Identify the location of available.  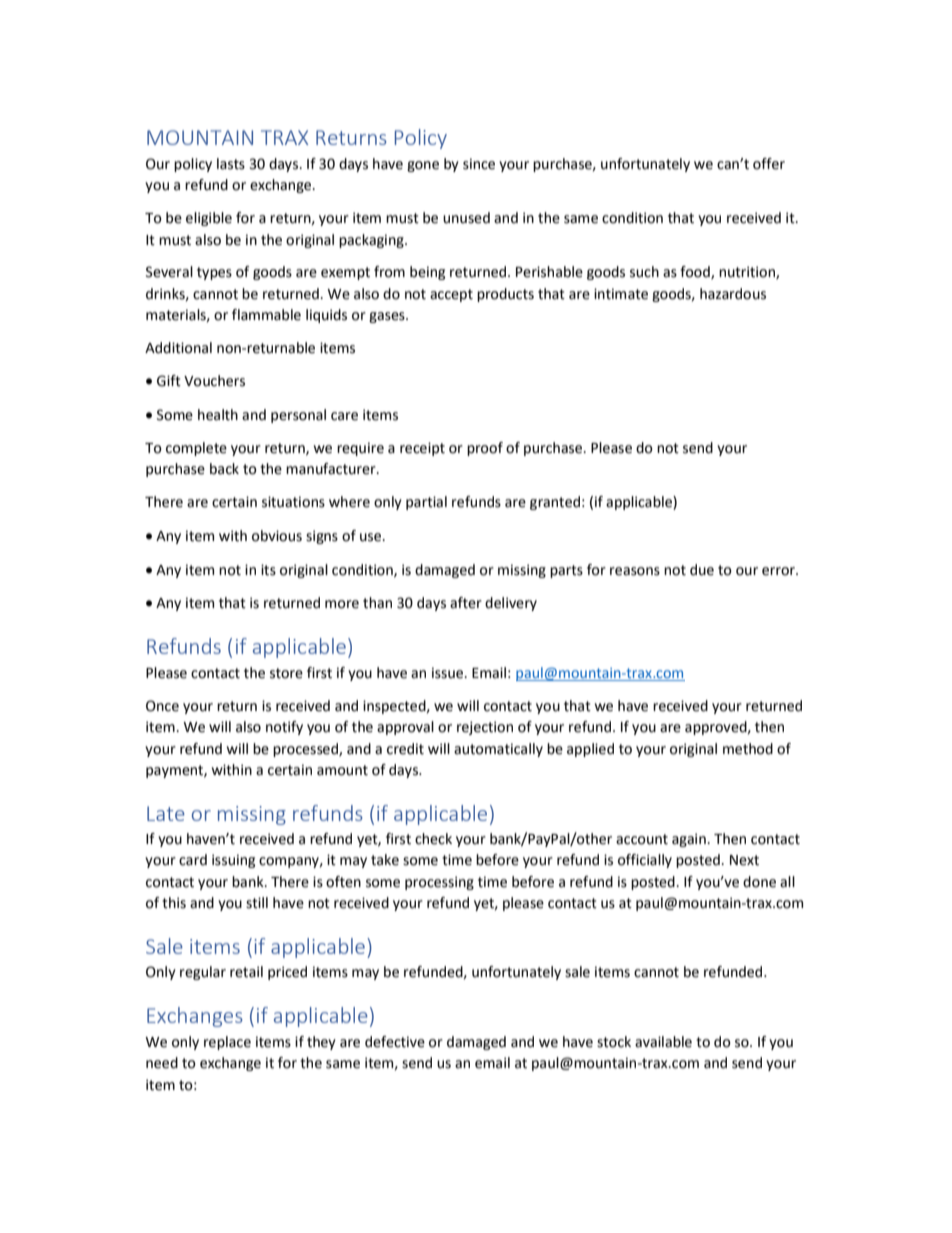
(663, 1042).
